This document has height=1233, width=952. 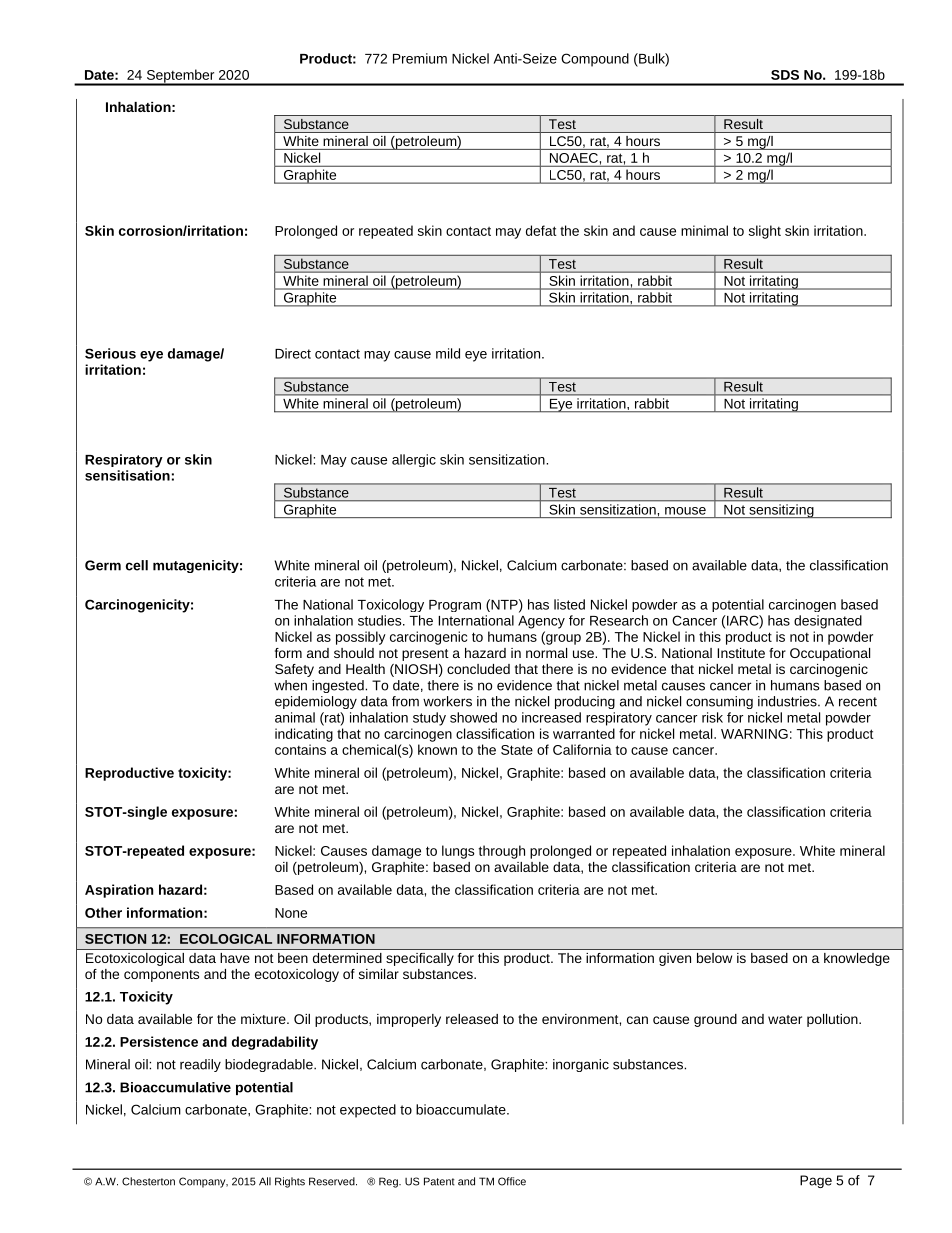 I want to click on Program, so click(x=455, y=606).
